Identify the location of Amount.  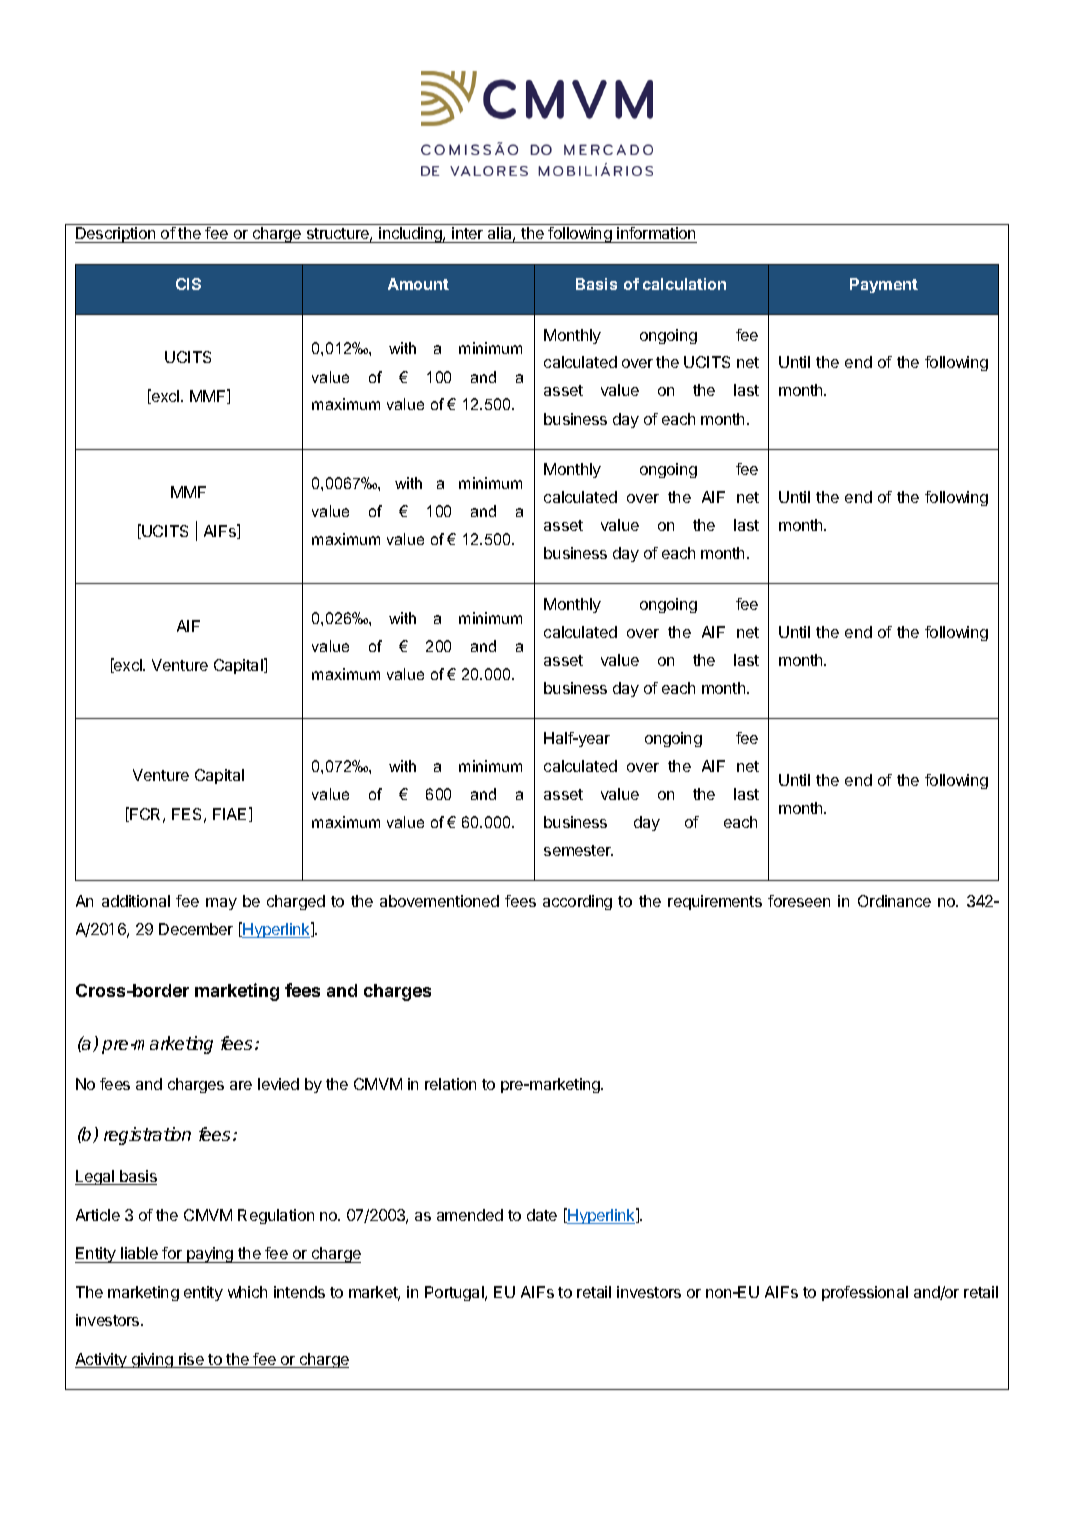
(418, 284).
